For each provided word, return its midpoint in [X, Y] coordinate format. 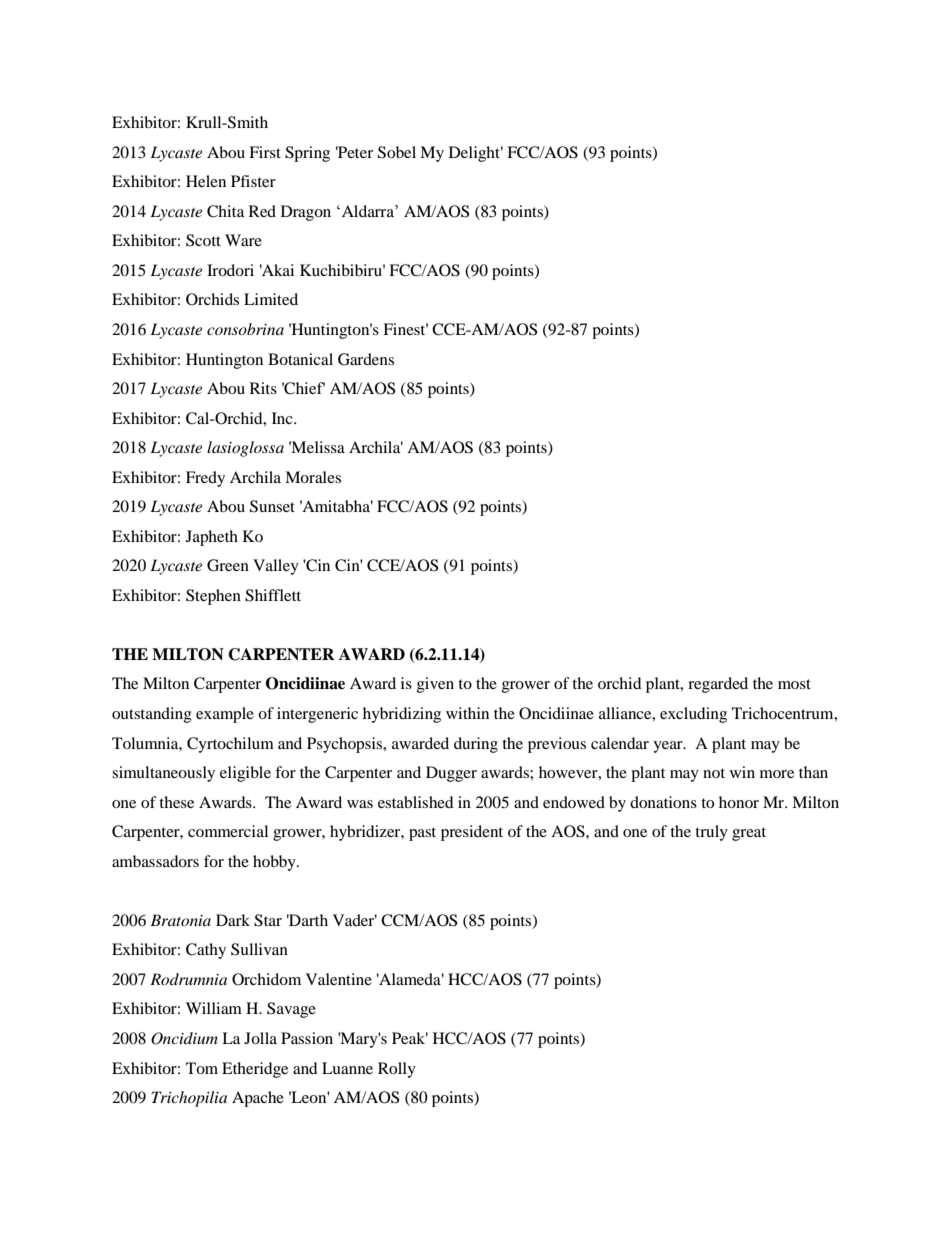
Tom [202, 1068]
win [742, 772]
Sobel [397, 152]
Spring [307, 154]
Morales [313, 477]
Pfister [253, 181]
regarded [718, 685]
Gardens [366, 359]
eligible [245, 774]
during [476, 745]
